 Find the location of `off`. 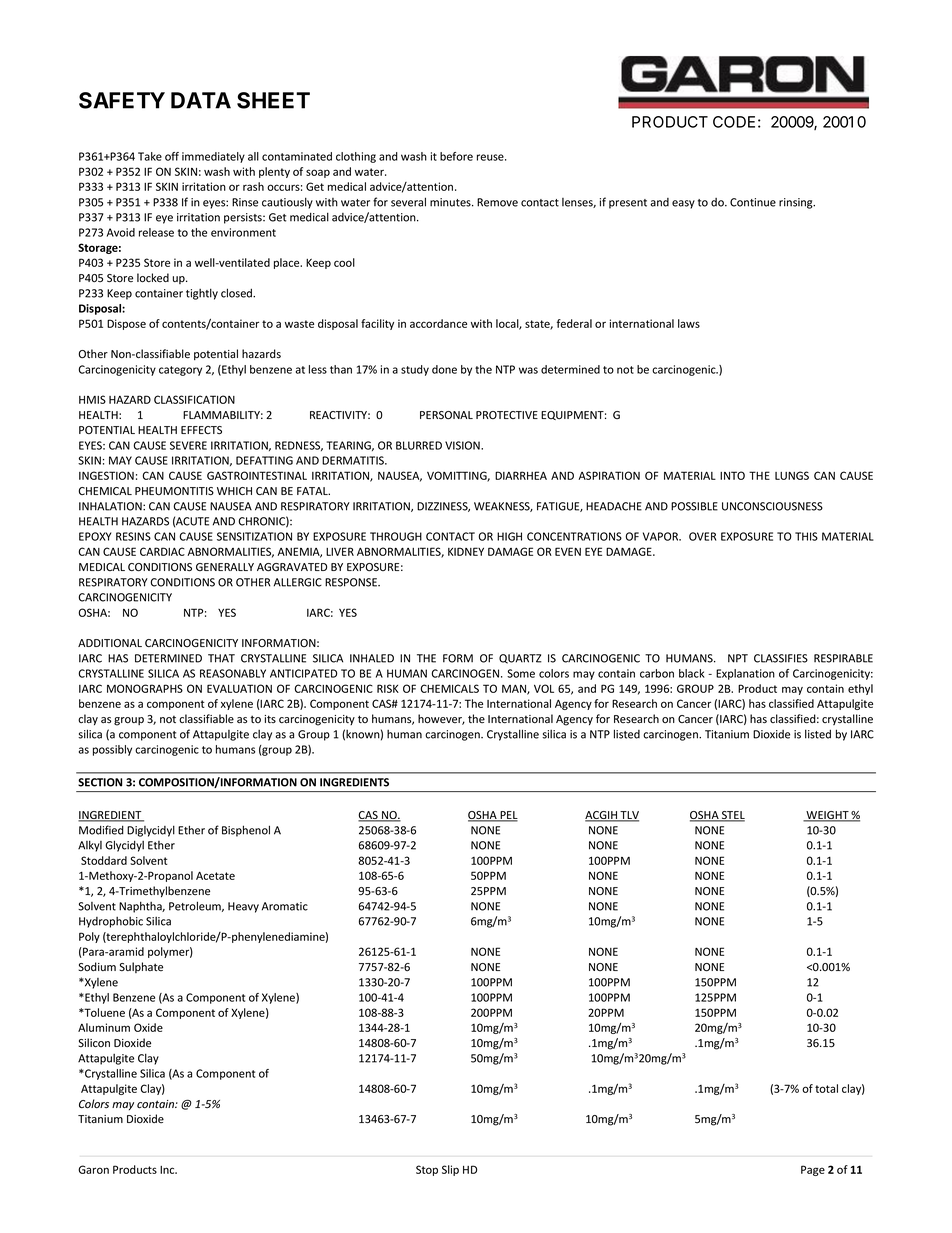

off is located at coordinates (172, 156).
